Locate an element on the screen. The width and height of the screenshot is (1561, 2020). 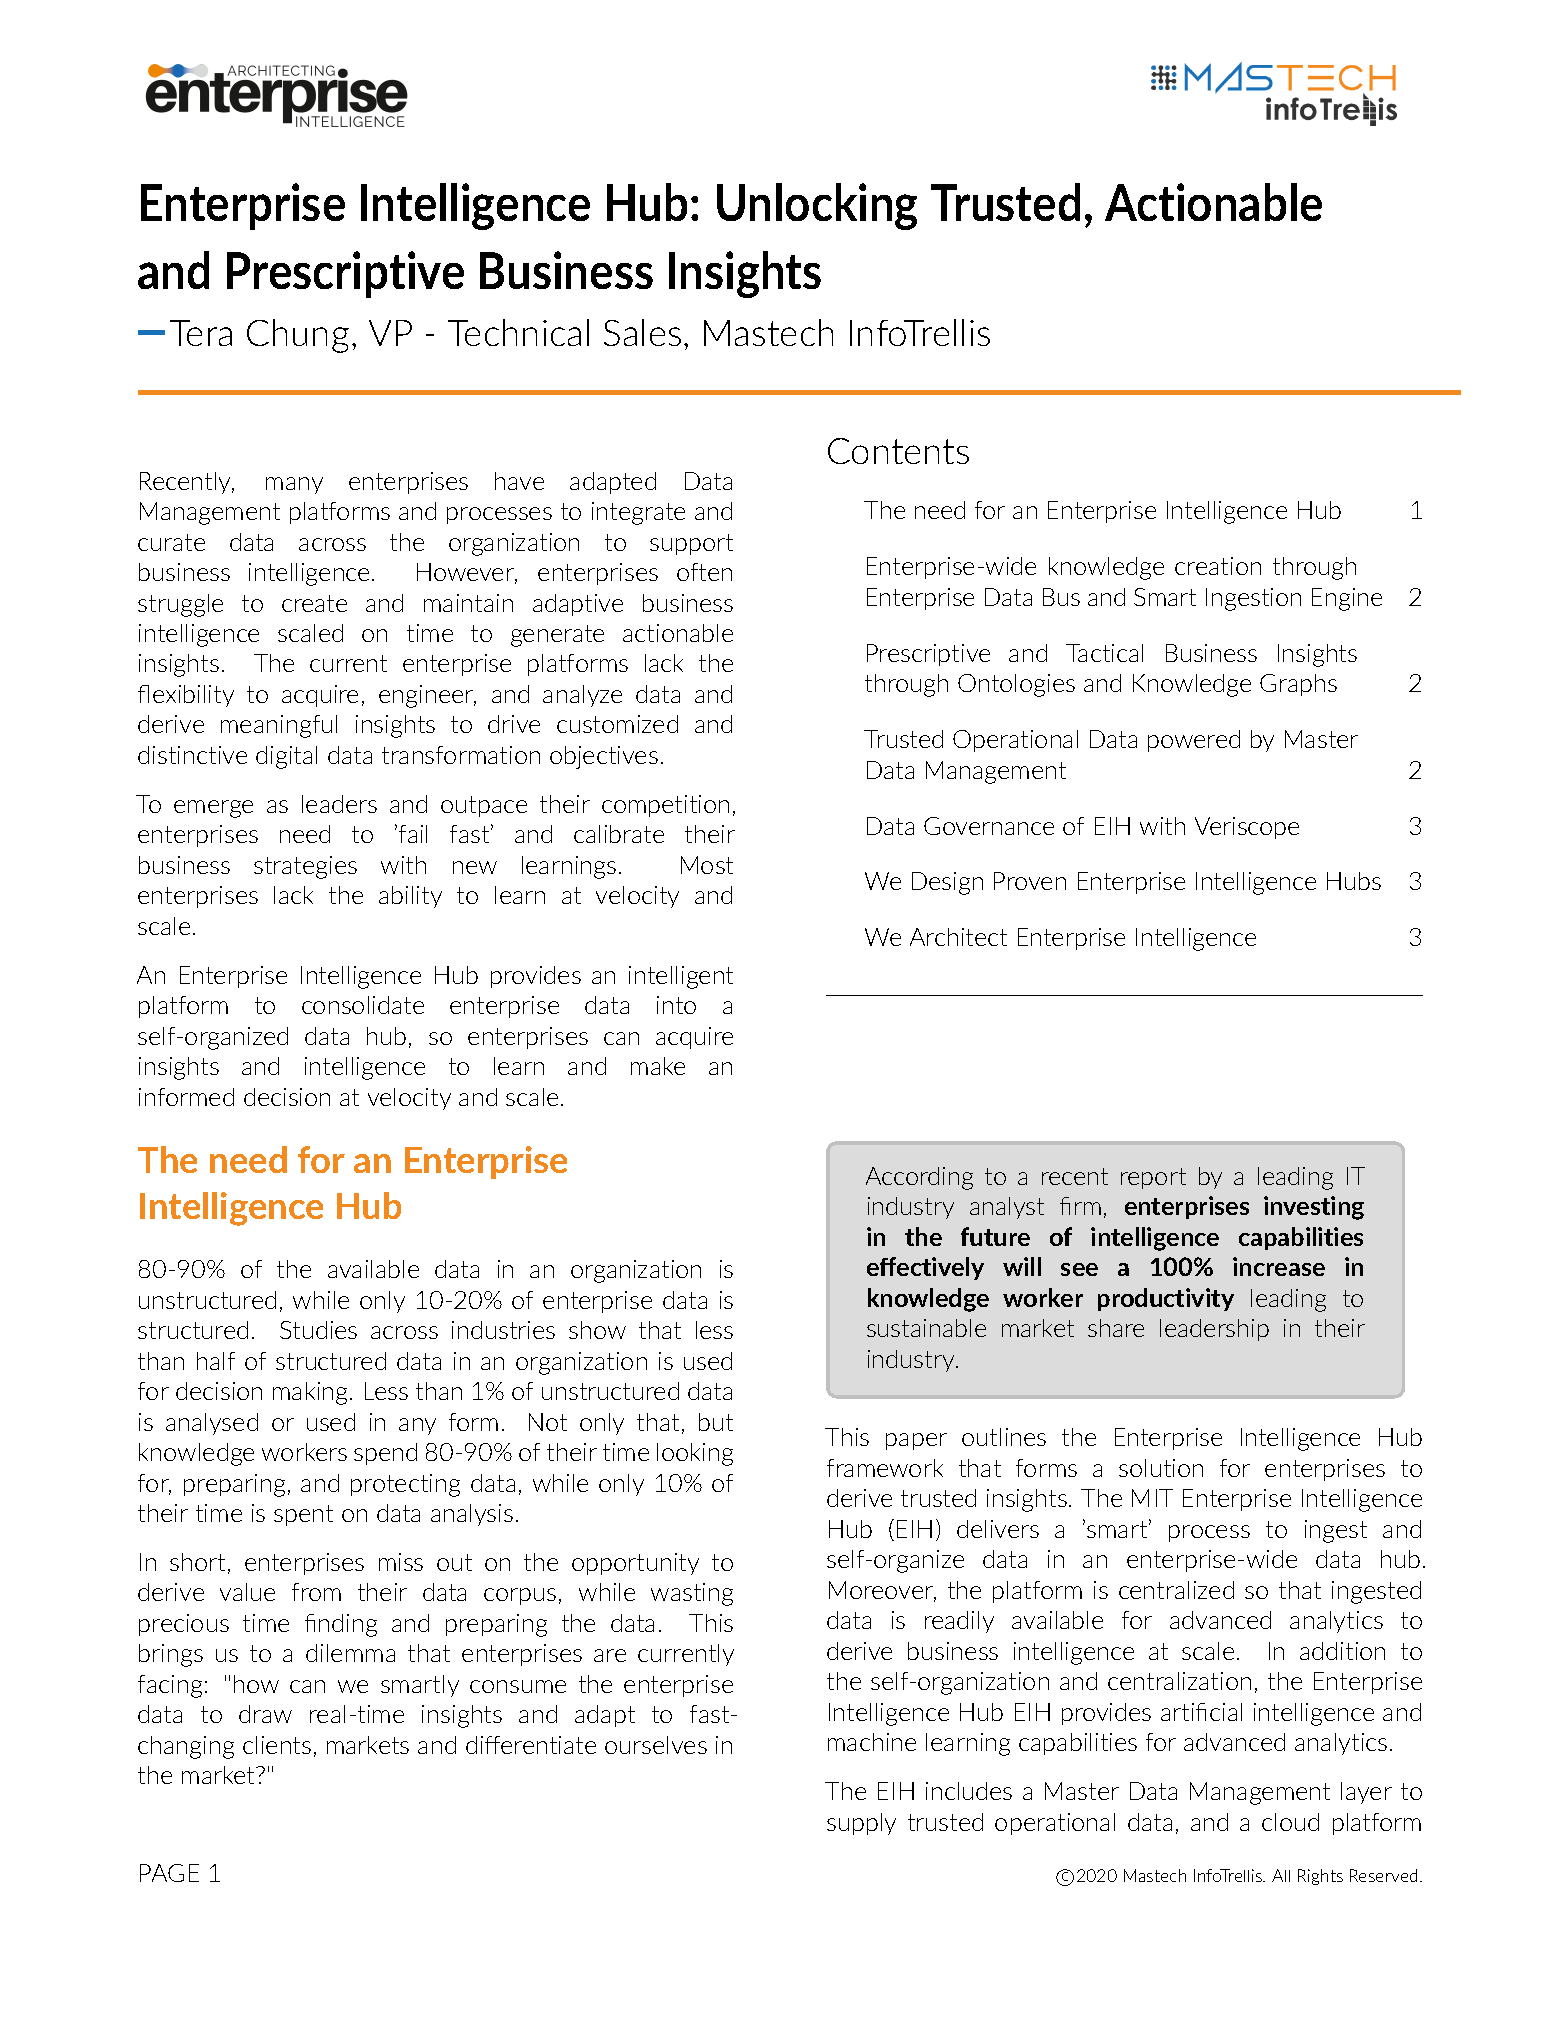
PAGE is located at coordinates (169, 1873).
